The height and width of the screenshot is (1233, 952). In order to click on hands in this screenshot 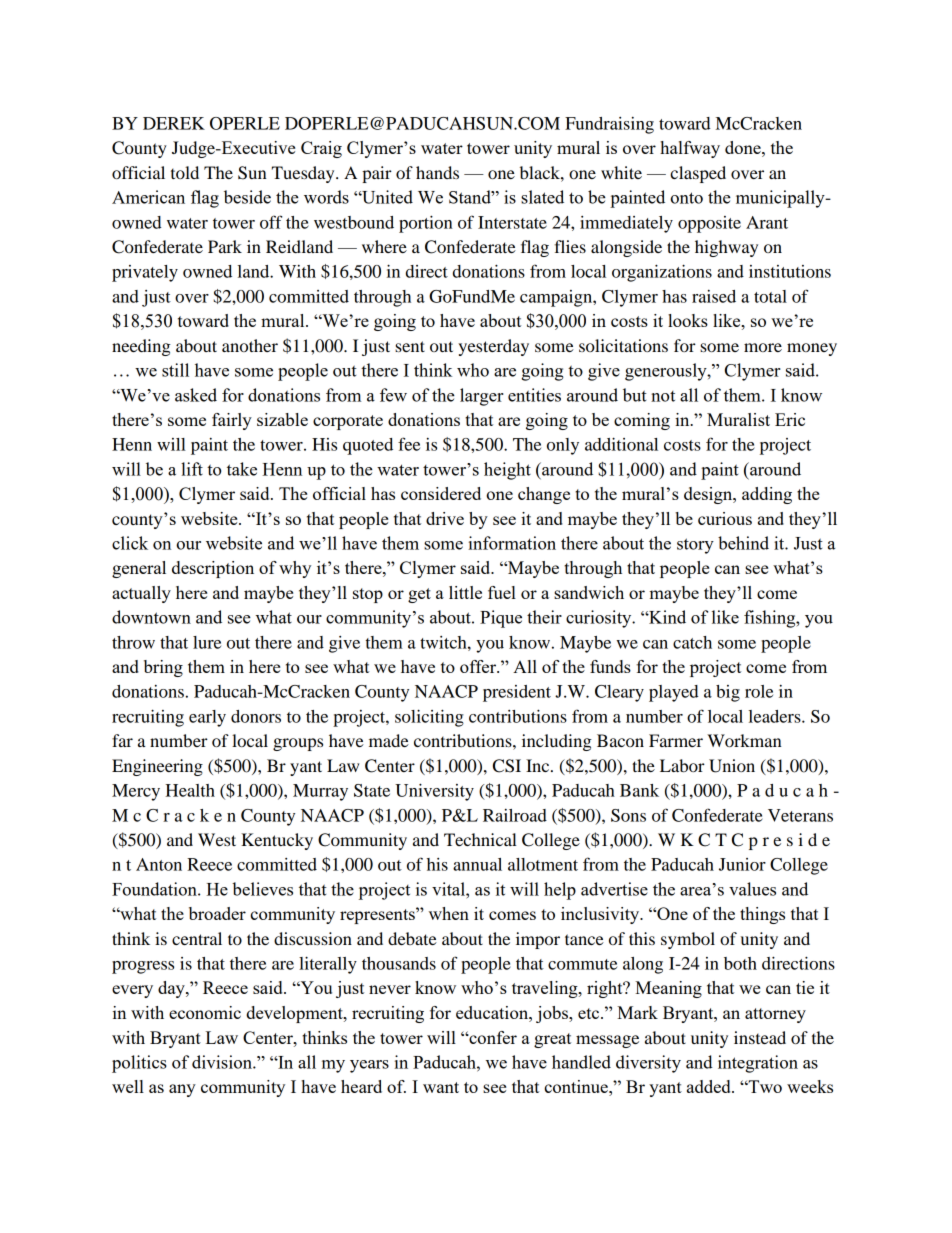, I will do `click(437, 172)`.
